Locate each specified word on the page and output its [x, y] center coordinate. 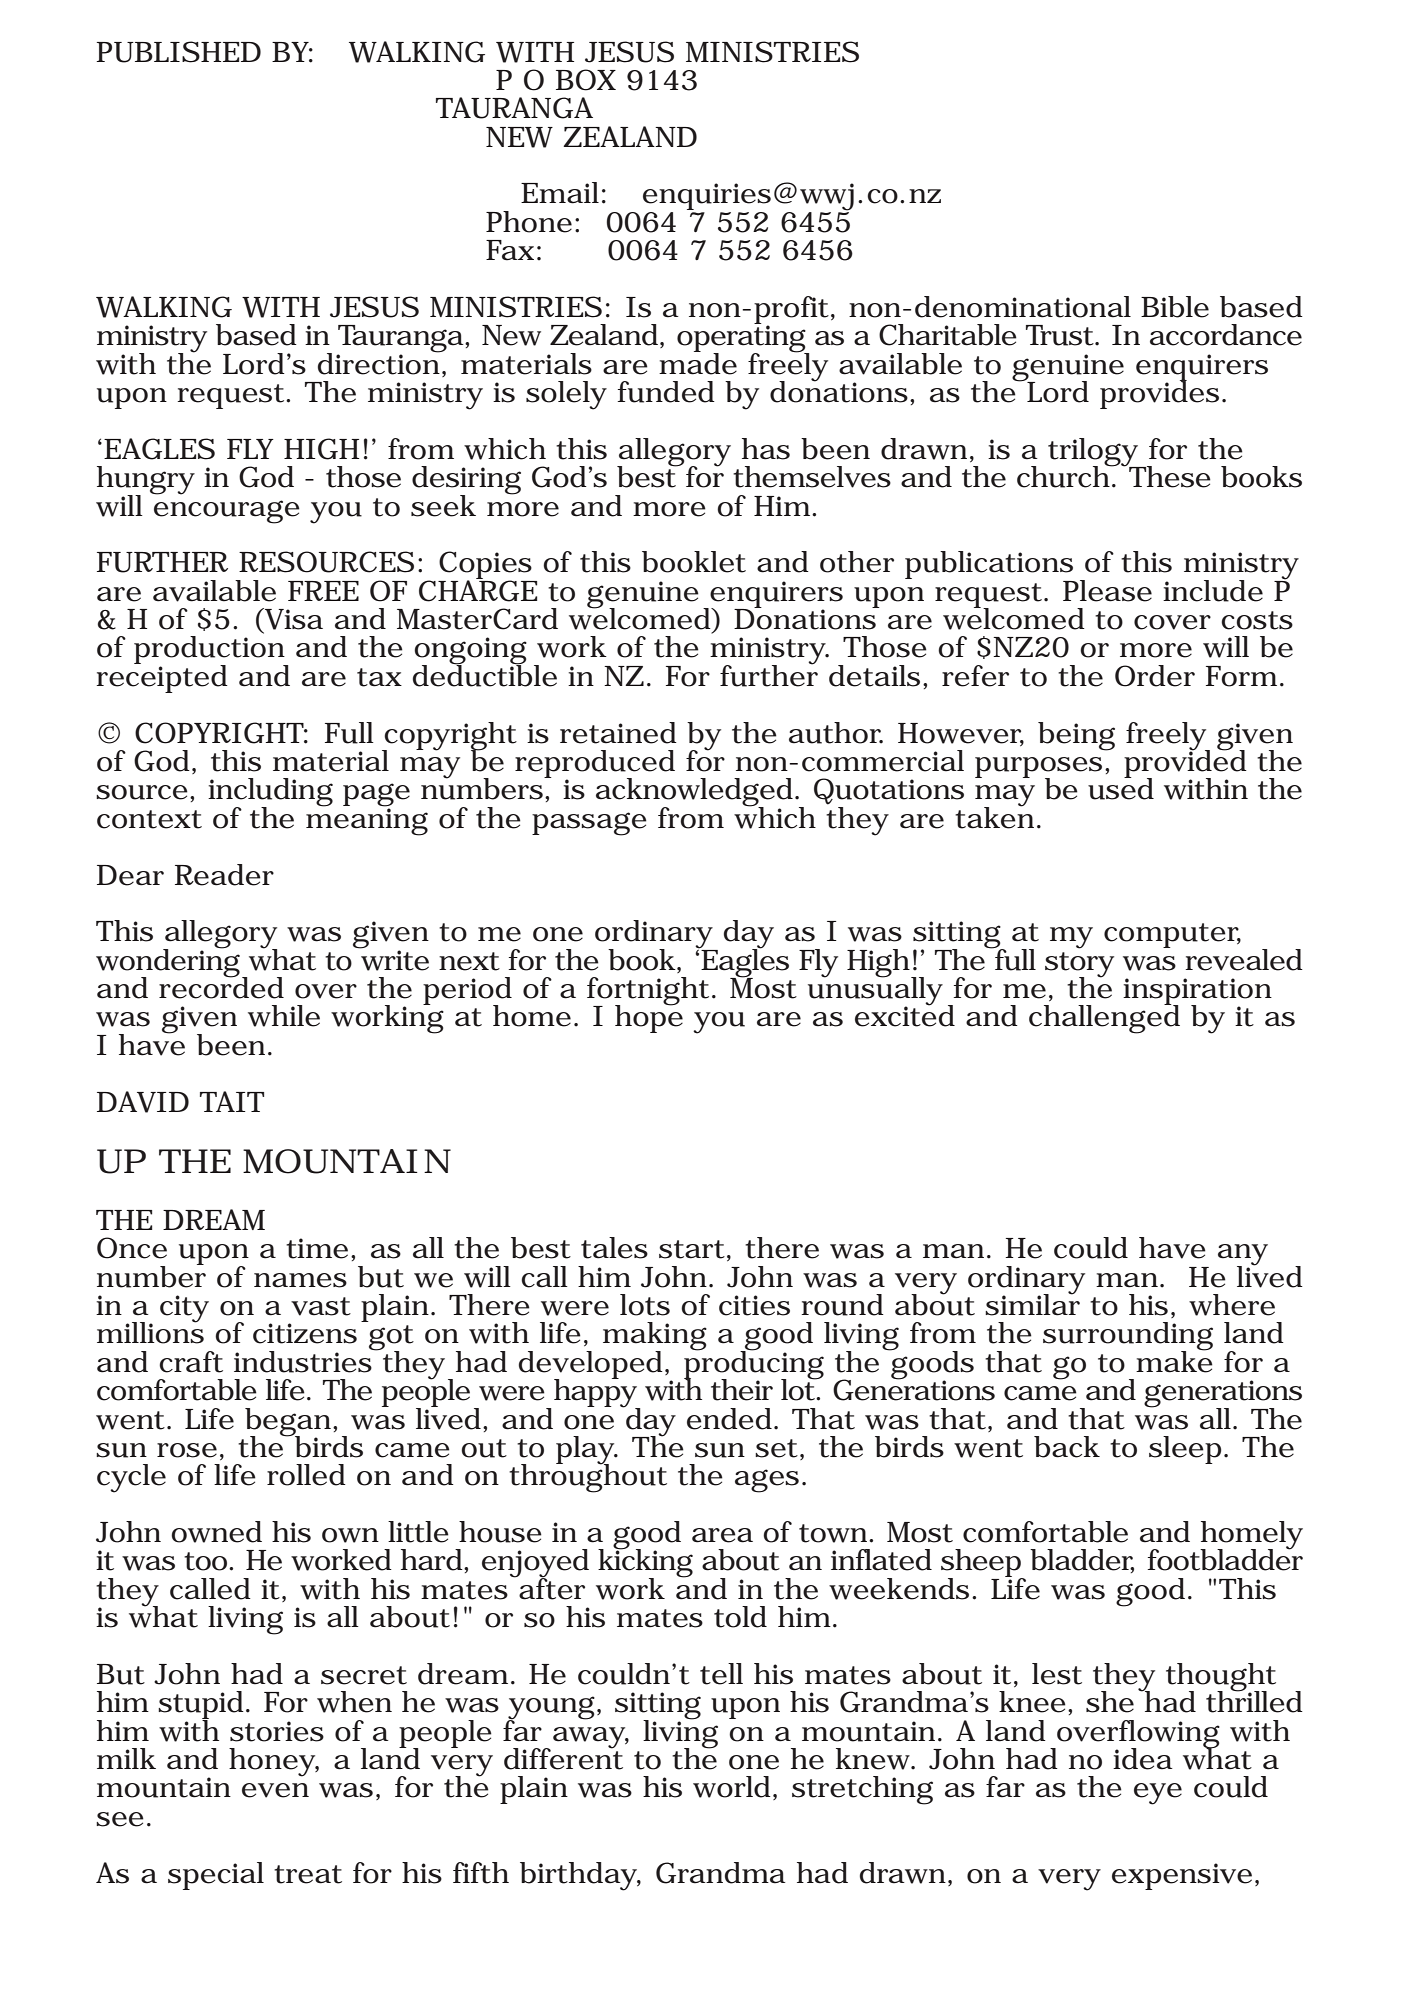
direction [378, 362]
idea [1142, 1759]
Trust [1060, 335]
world [731, 1787]
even [275, 1790]
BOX [586, 80]
